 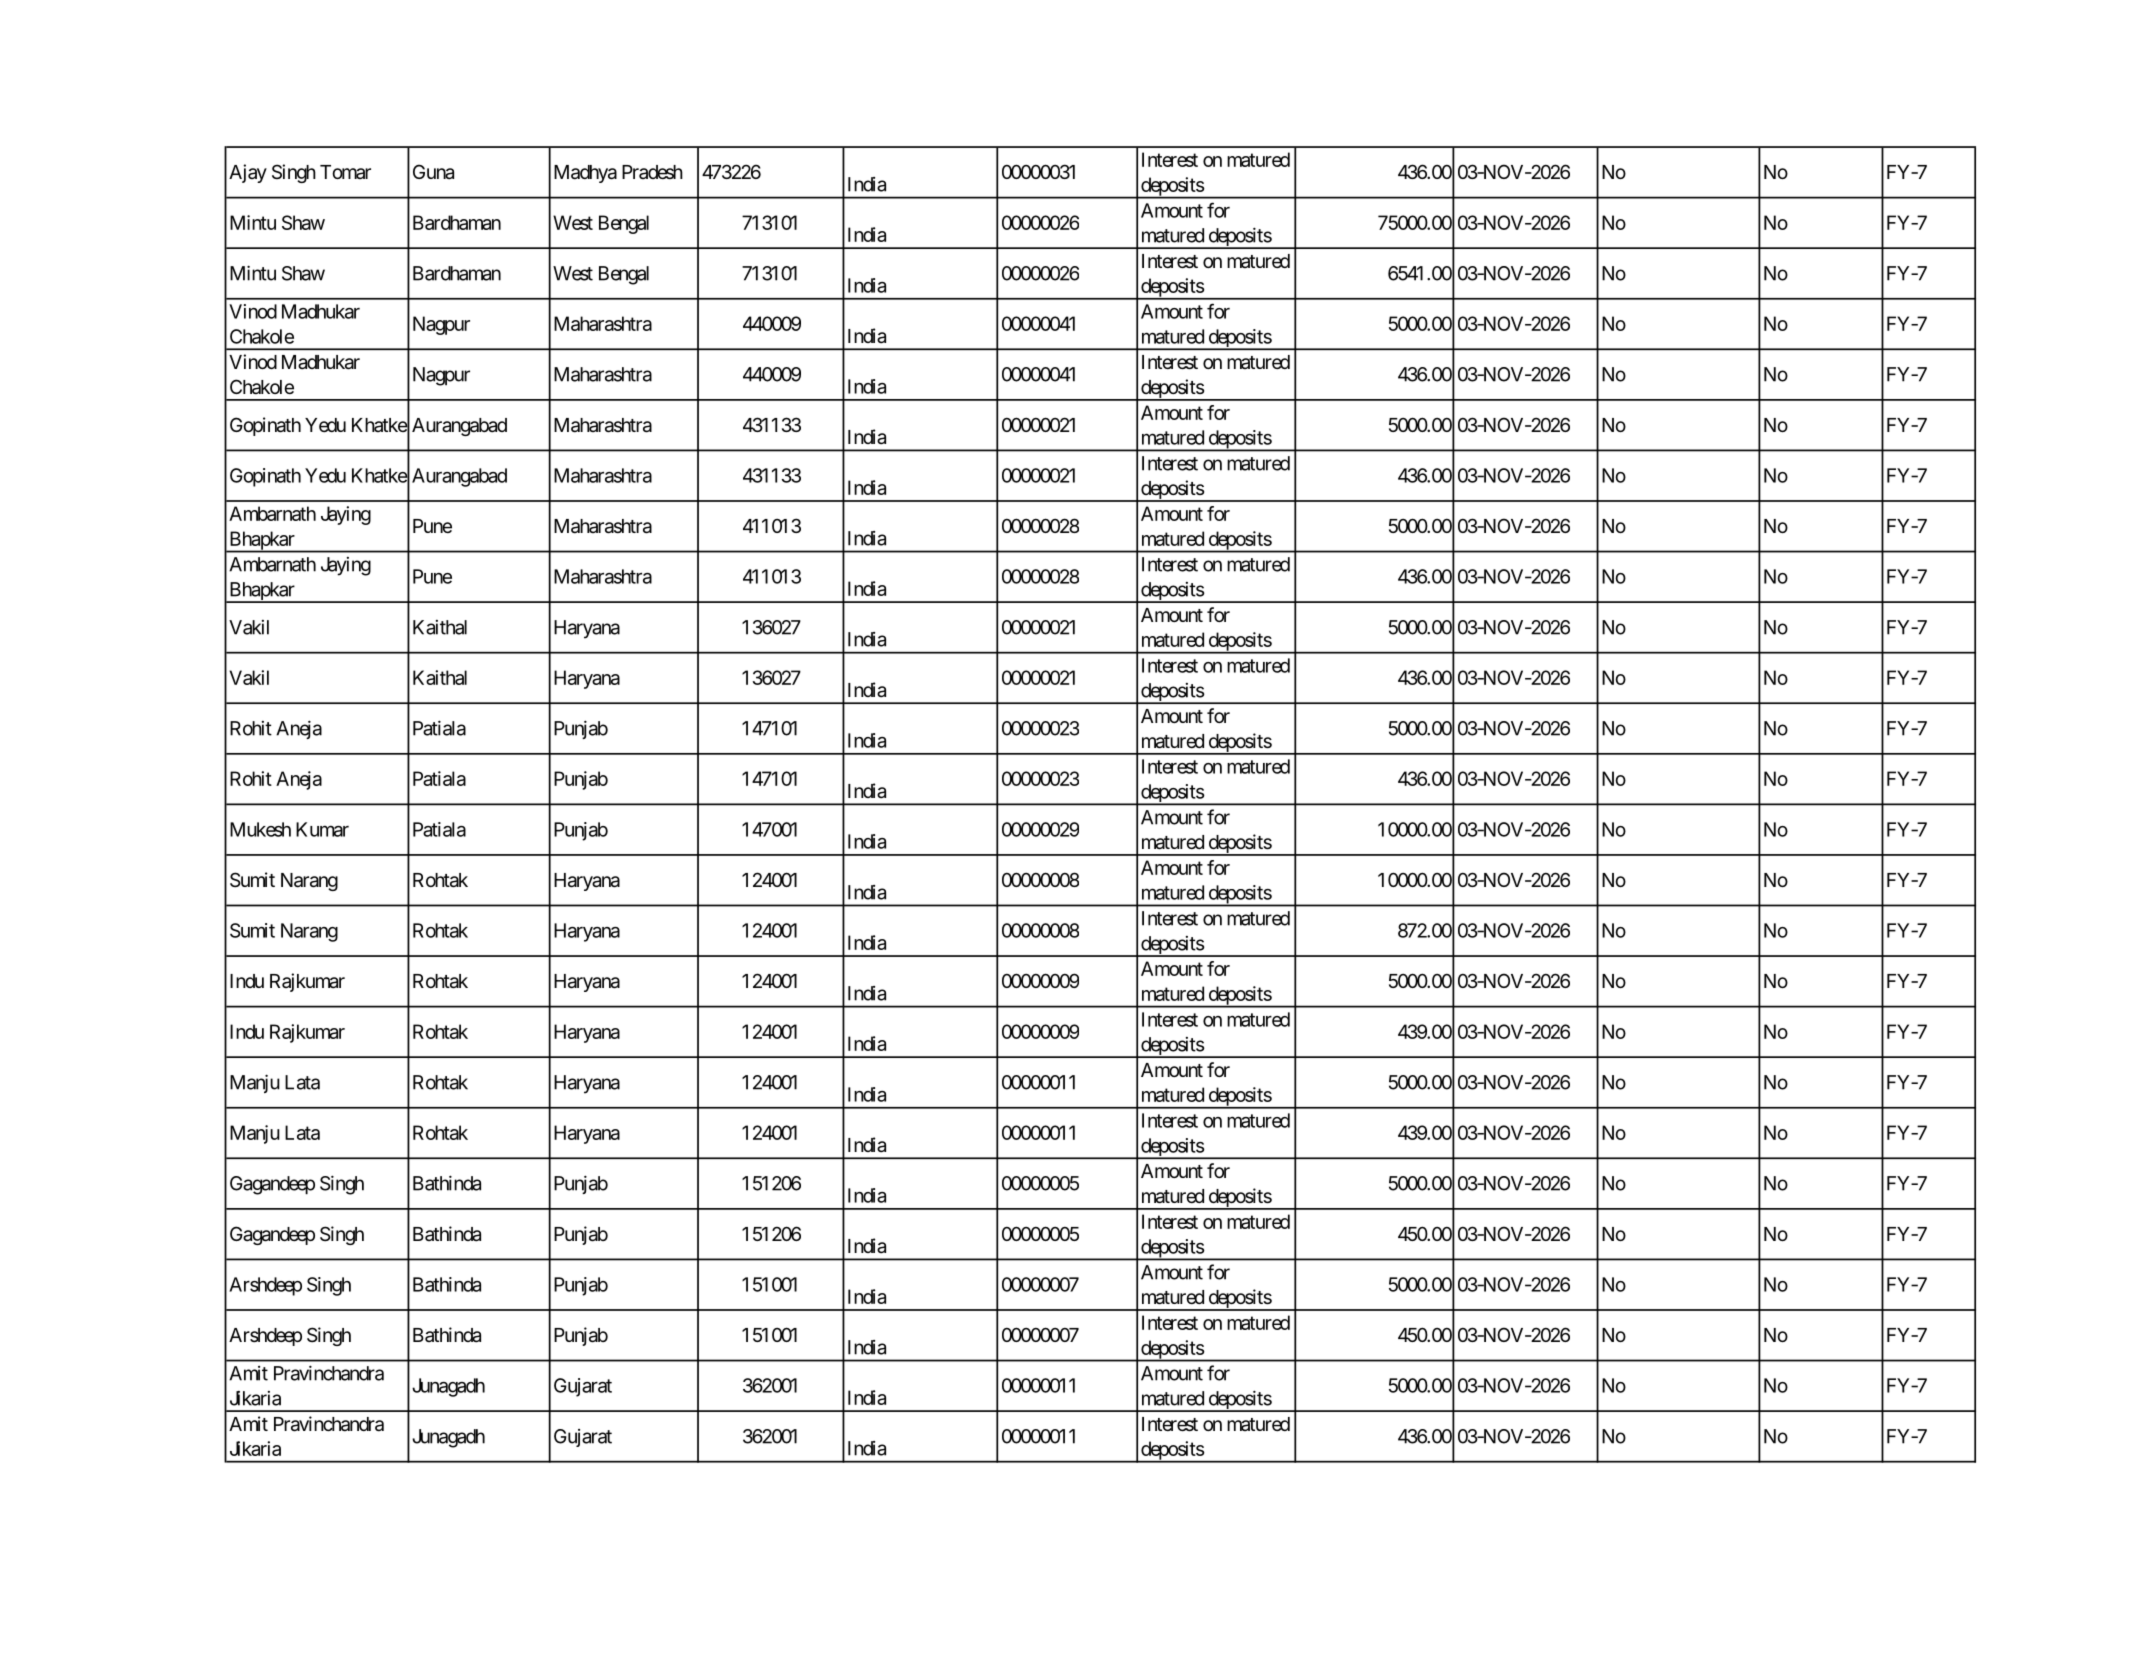 I want to click on Pradesh, so click(x=652, y=172).
